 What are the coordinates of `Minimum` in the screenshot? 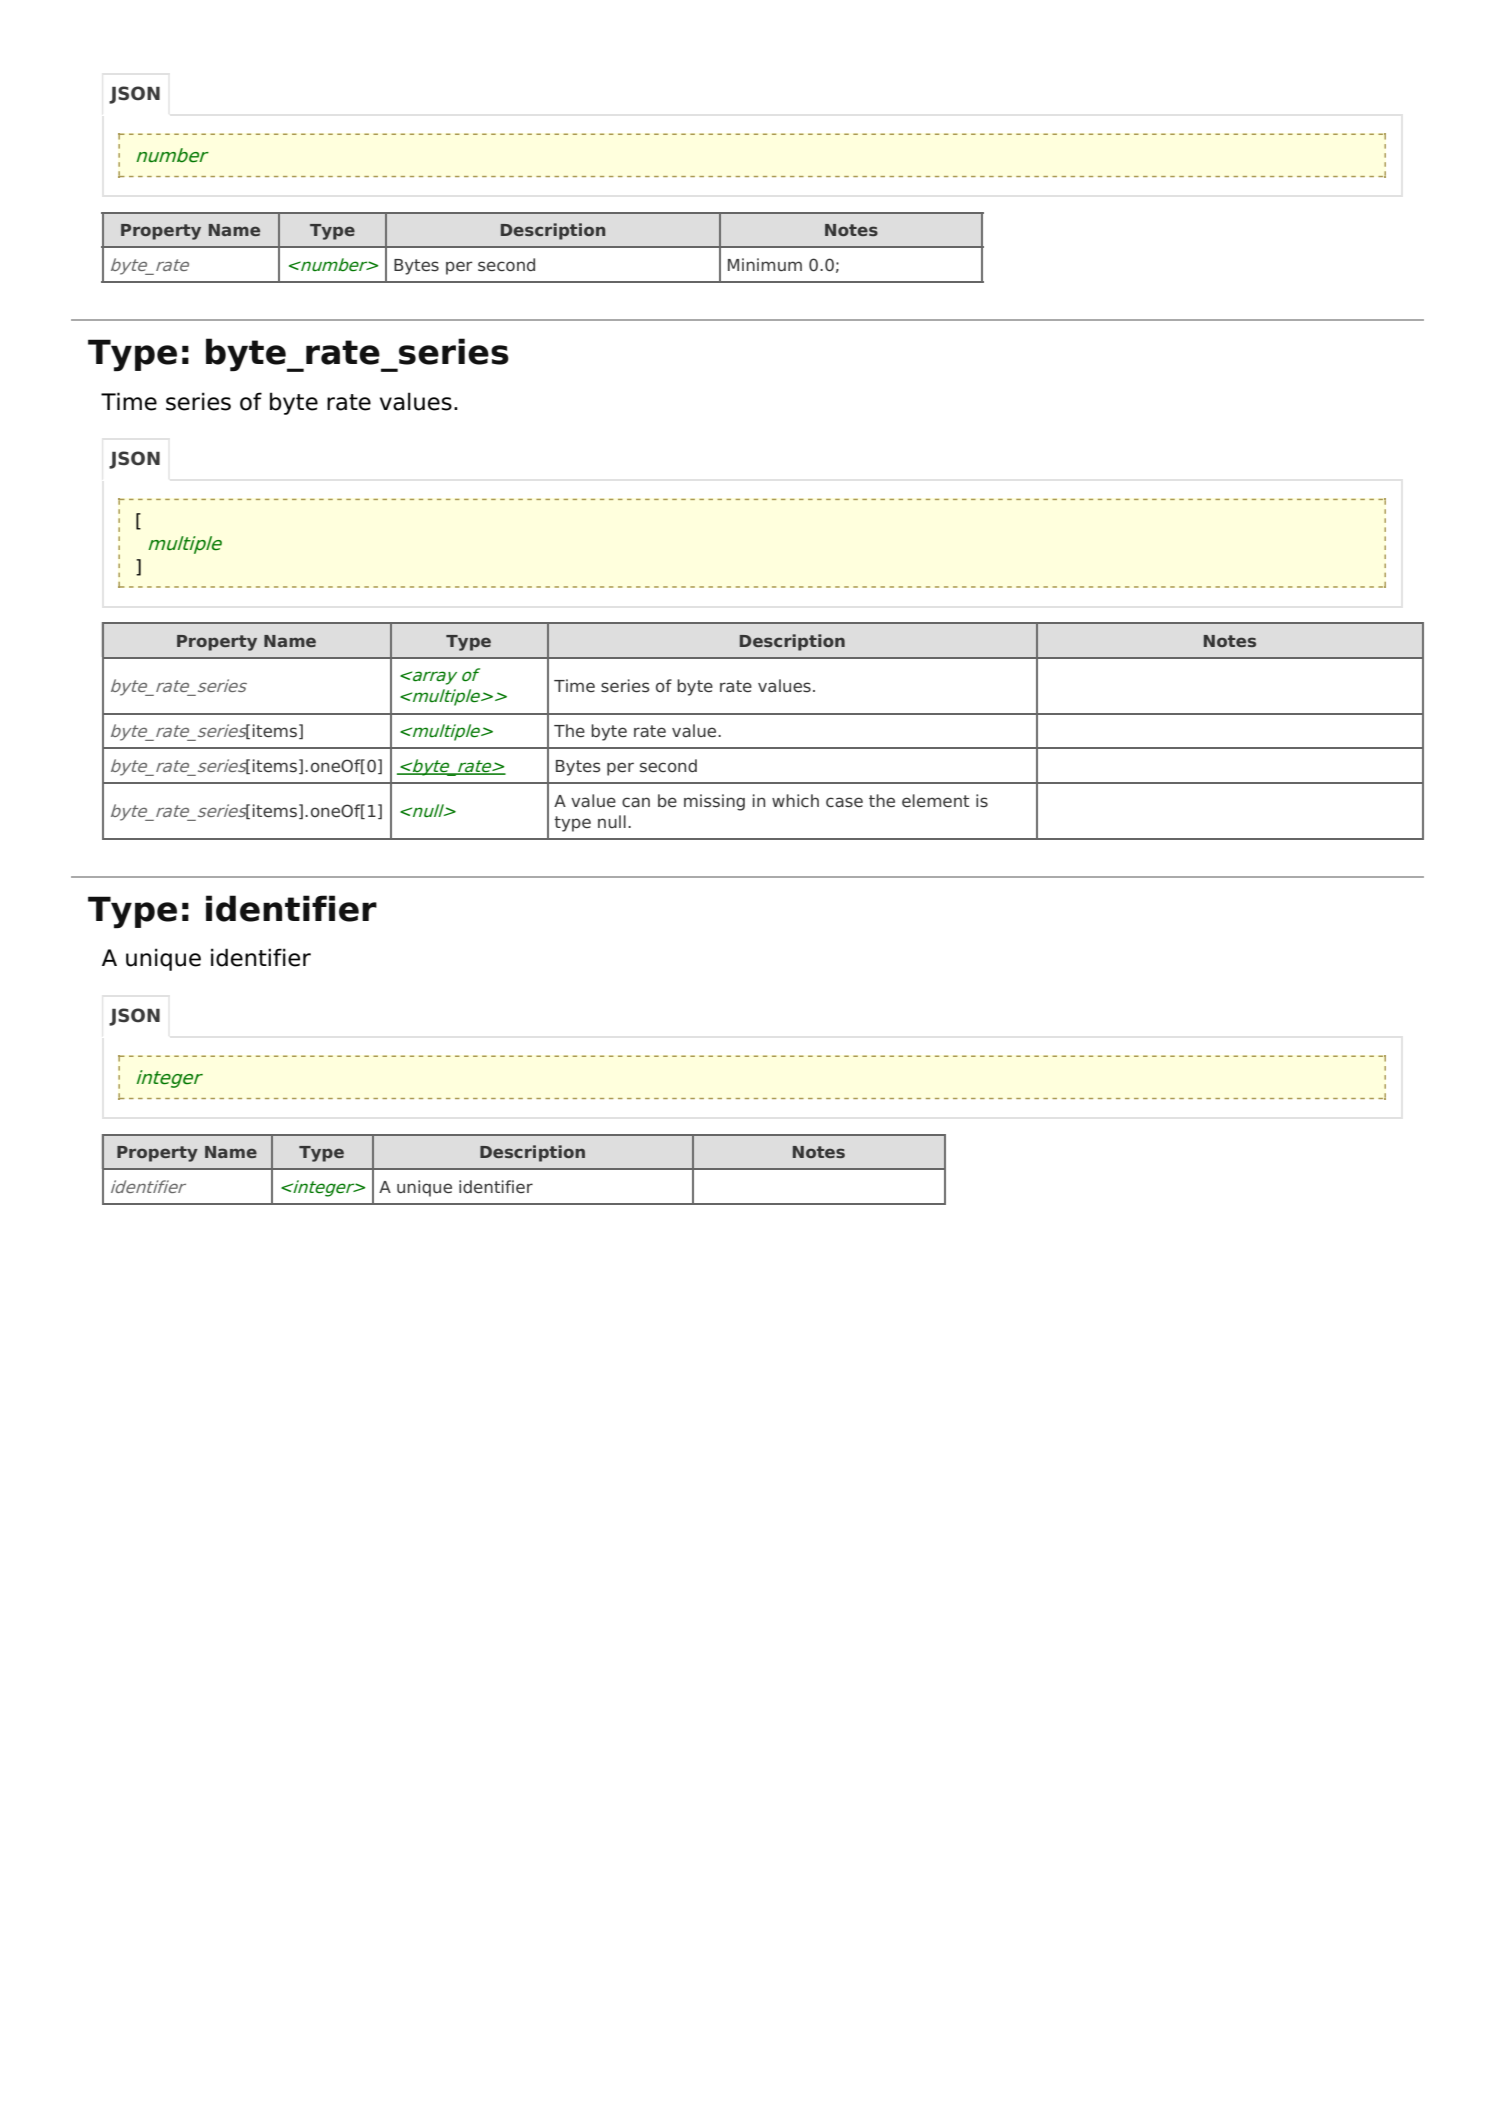 It's located at (765, 264).
